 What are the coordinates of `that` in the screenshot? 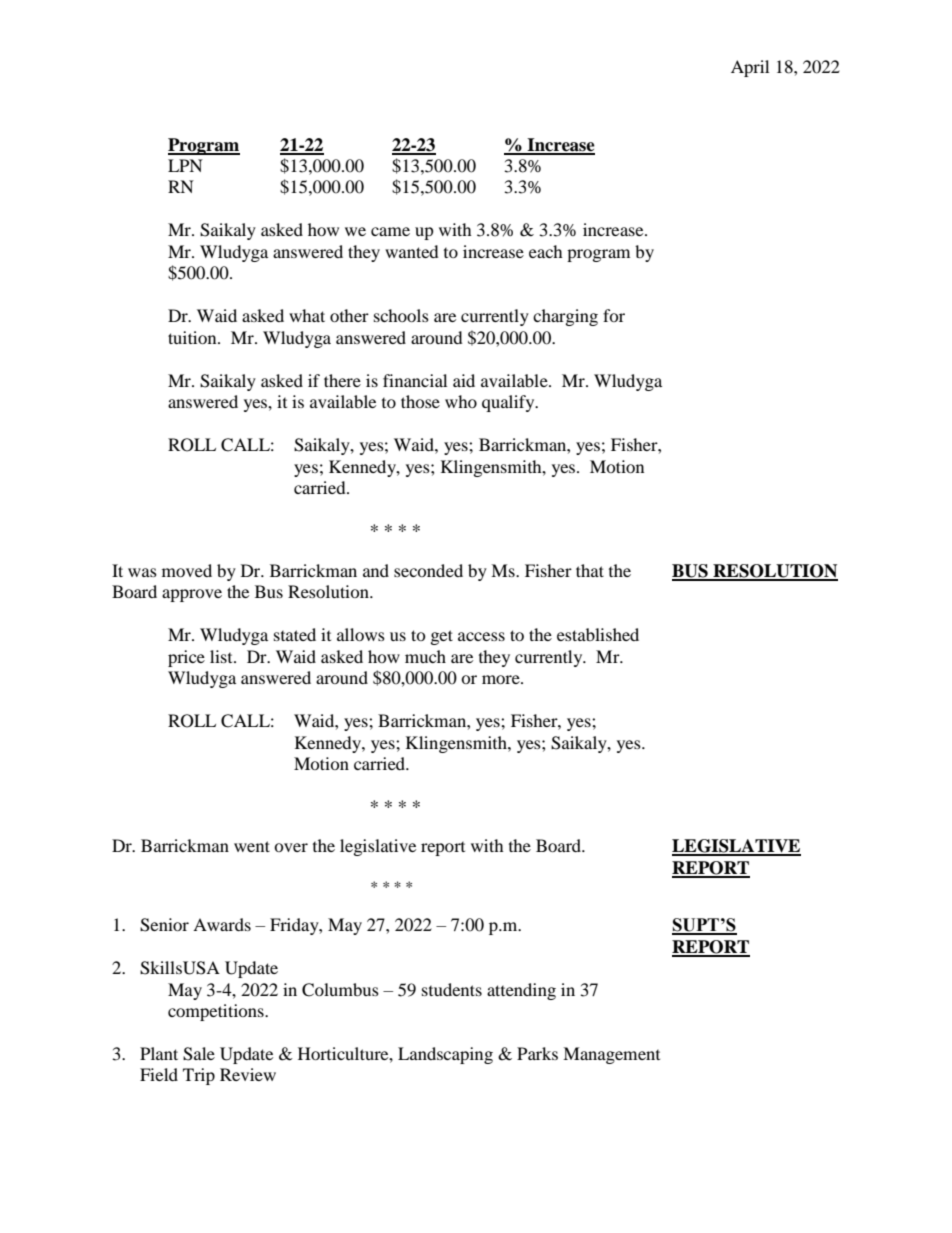 It's located at (590, 570).
